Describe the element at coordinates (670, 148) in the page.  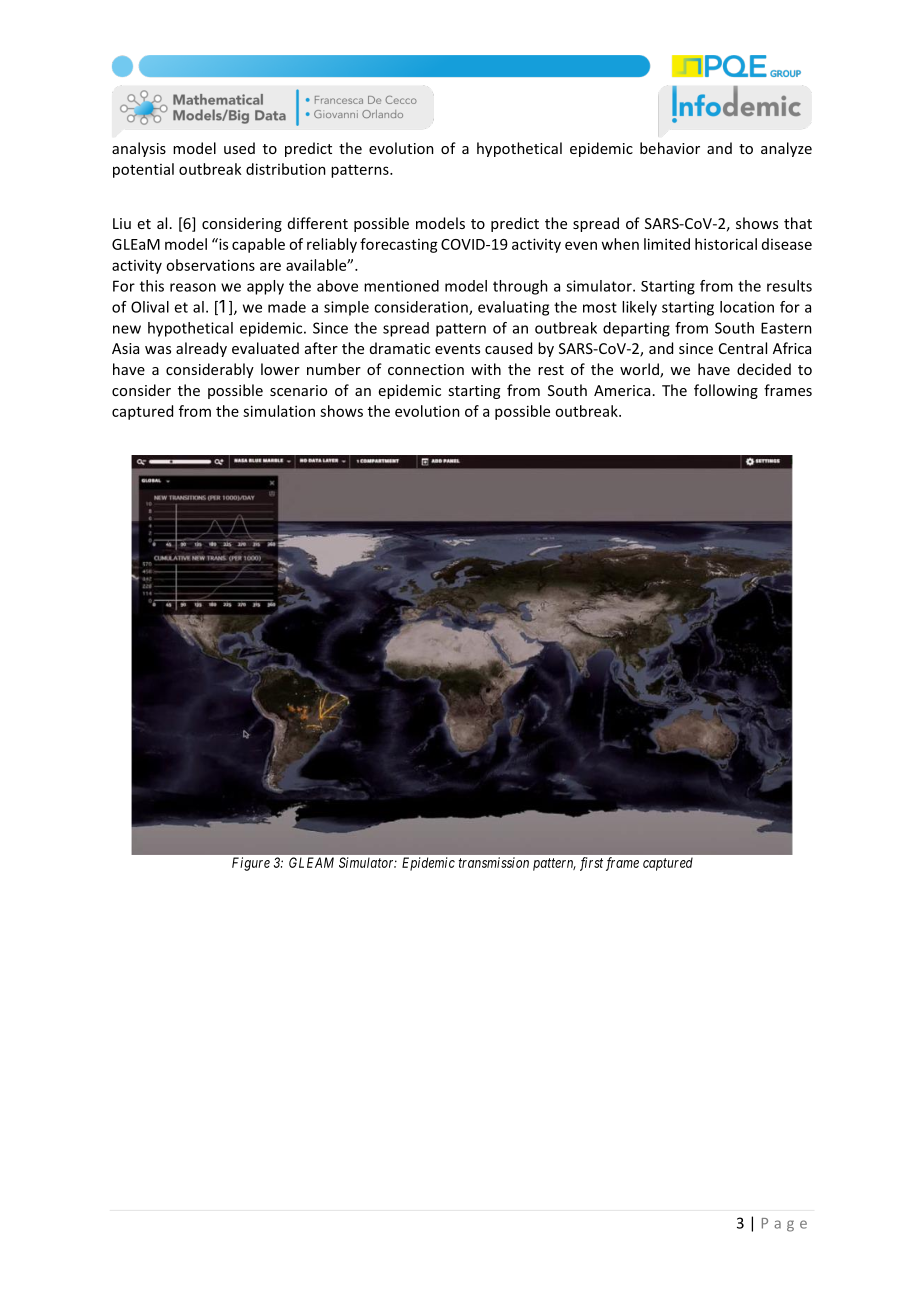
I see `behavior` at that location.
